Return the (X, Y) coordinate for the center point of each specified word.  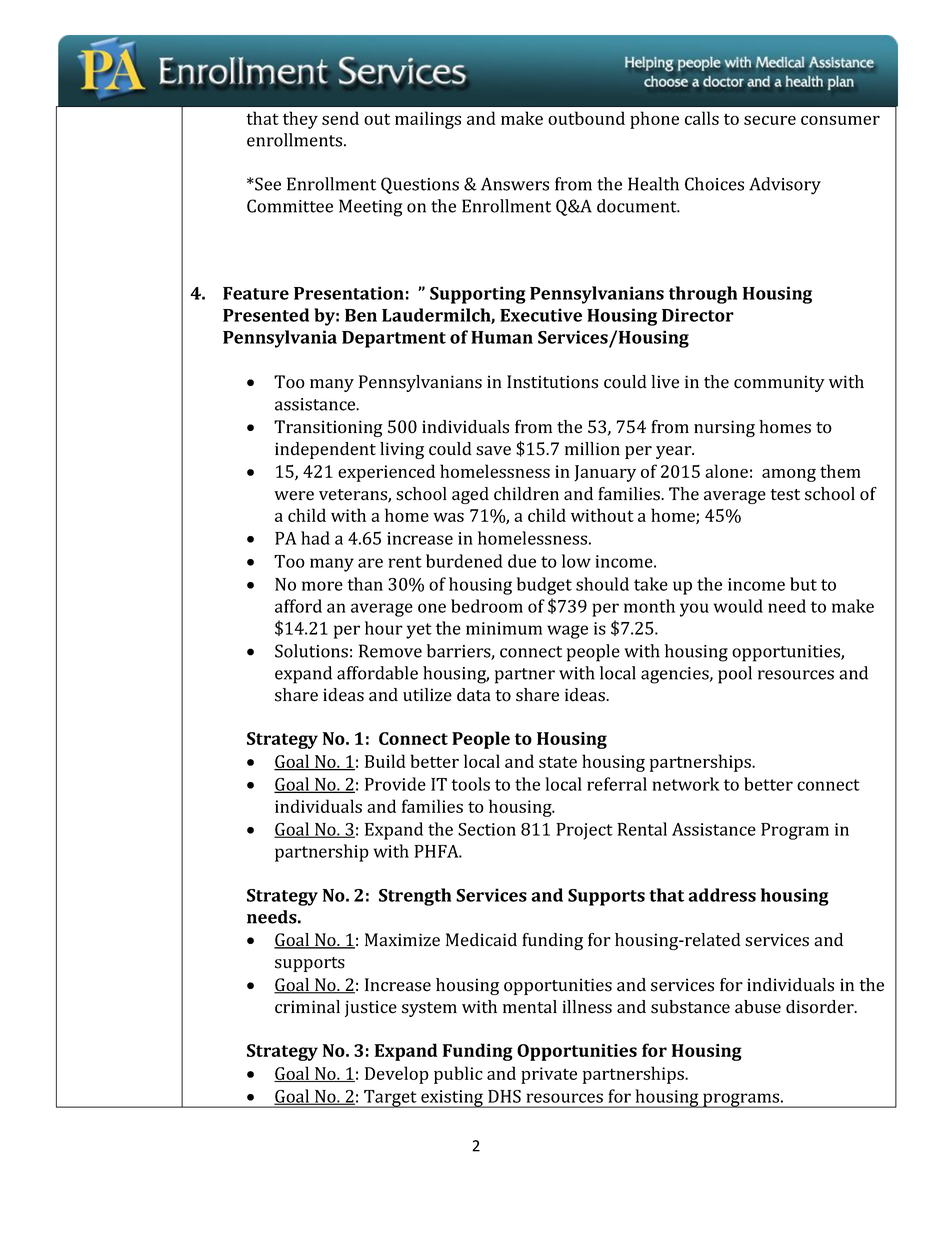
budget (544, 586)
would (738, 606)
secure (770, 120)
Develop (397, 1075)
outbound (586, 118)
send (340, 118)
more (322, 586)
